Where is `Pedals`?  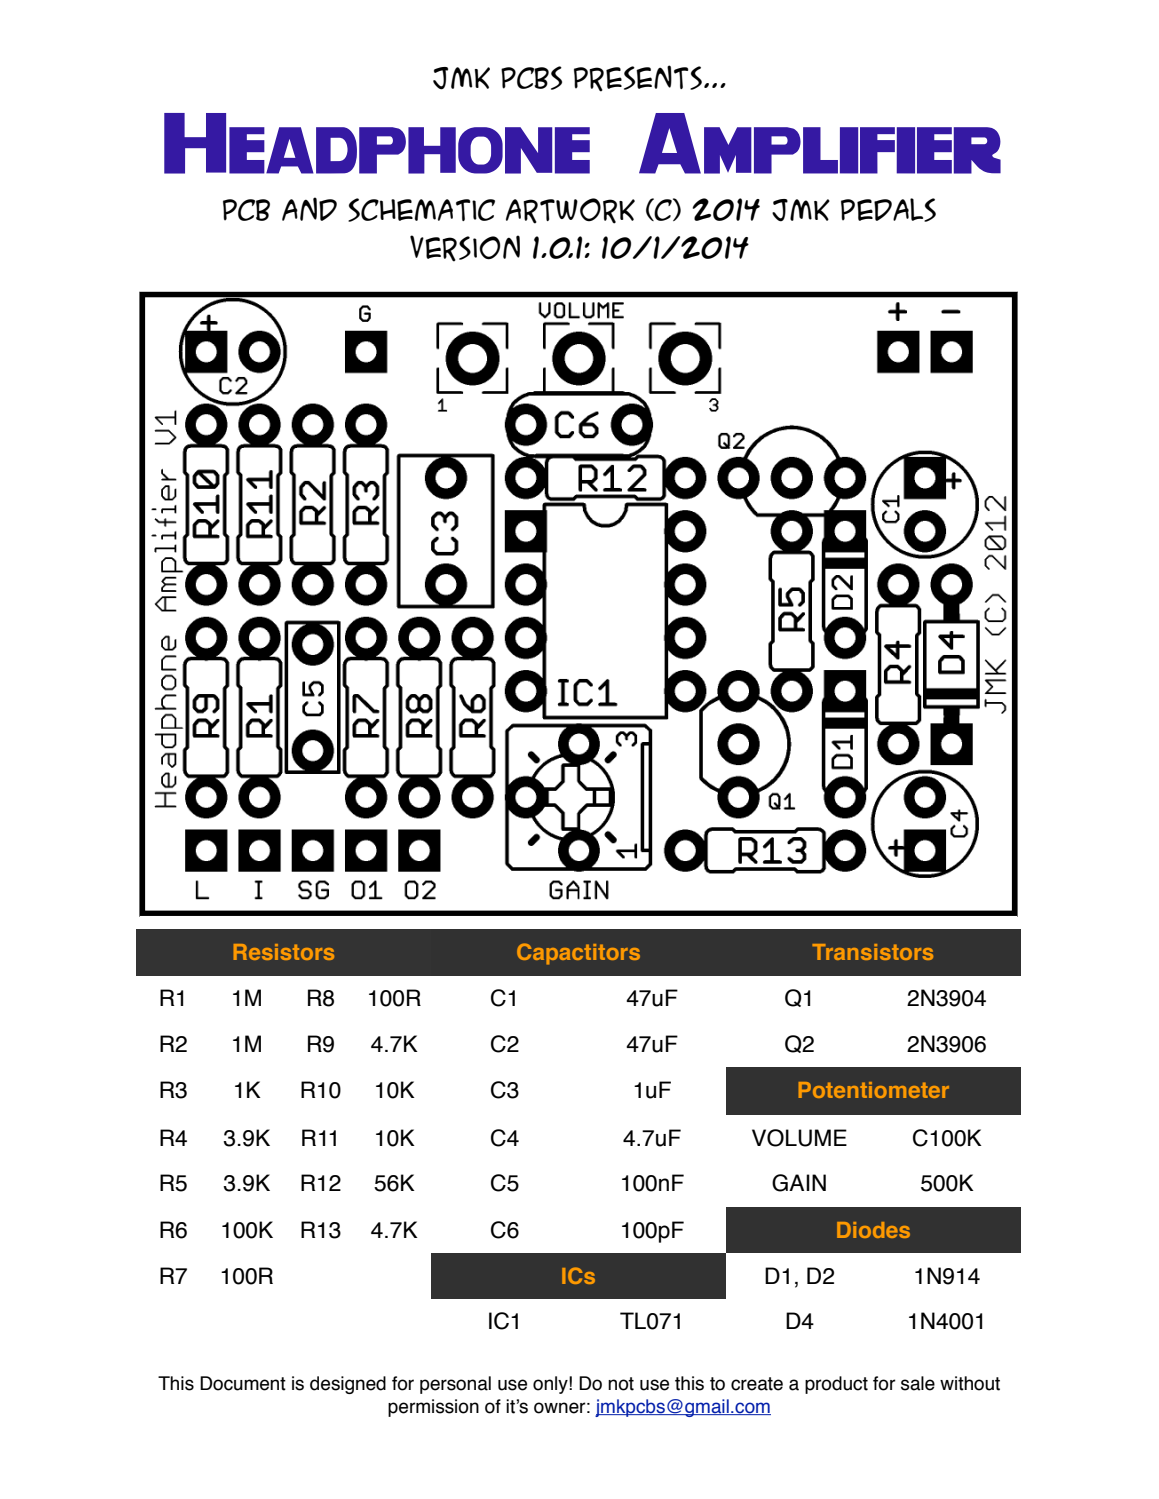
Pedals is located at coordinates (888, 210).
